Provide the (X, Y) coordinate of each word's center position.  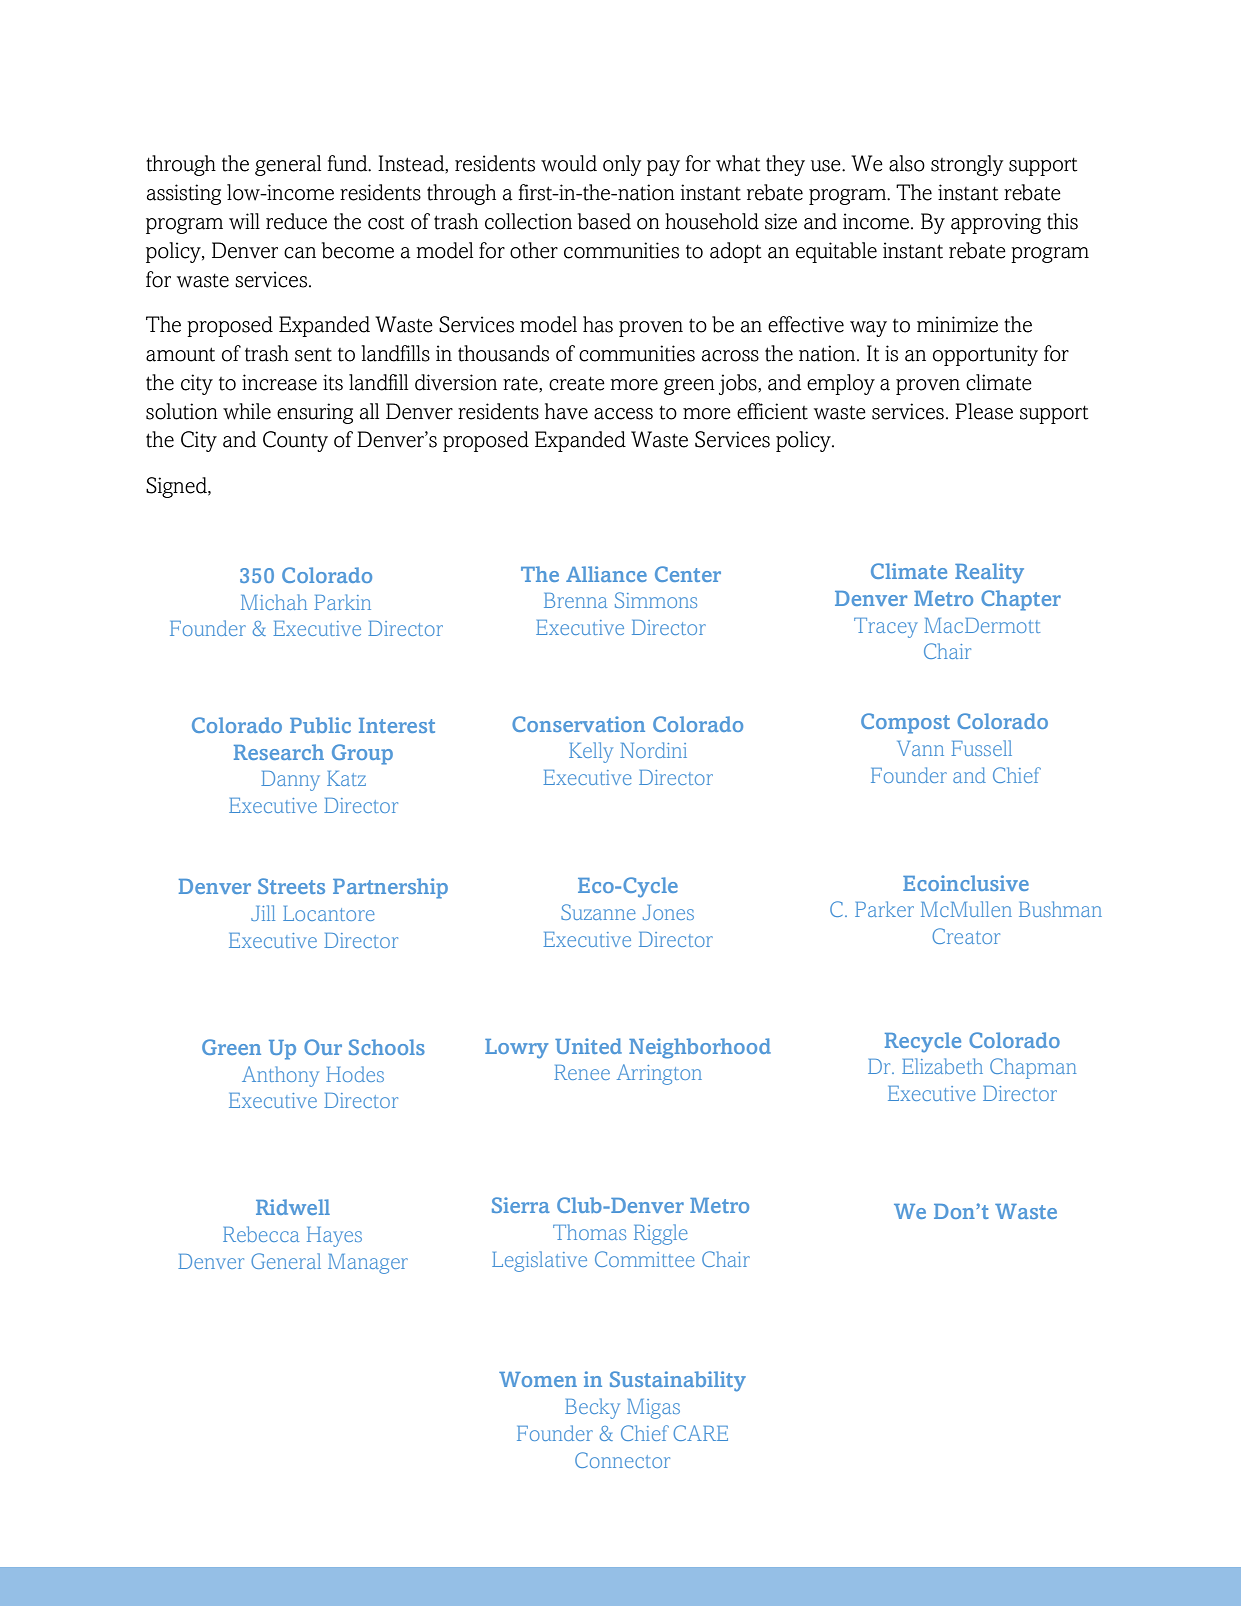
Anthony (280, 1076)
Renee (582, 1072)
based (604, 221)
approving (996, 223)
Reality (989, 573)
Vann (920, 748)
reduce (296, 221)
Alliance (606, 574)
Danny (290, 781)
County (295, 441)
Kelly (591, 752)
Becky (592, 1408)
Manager (368, 1264)
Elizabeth (942, 1066)
